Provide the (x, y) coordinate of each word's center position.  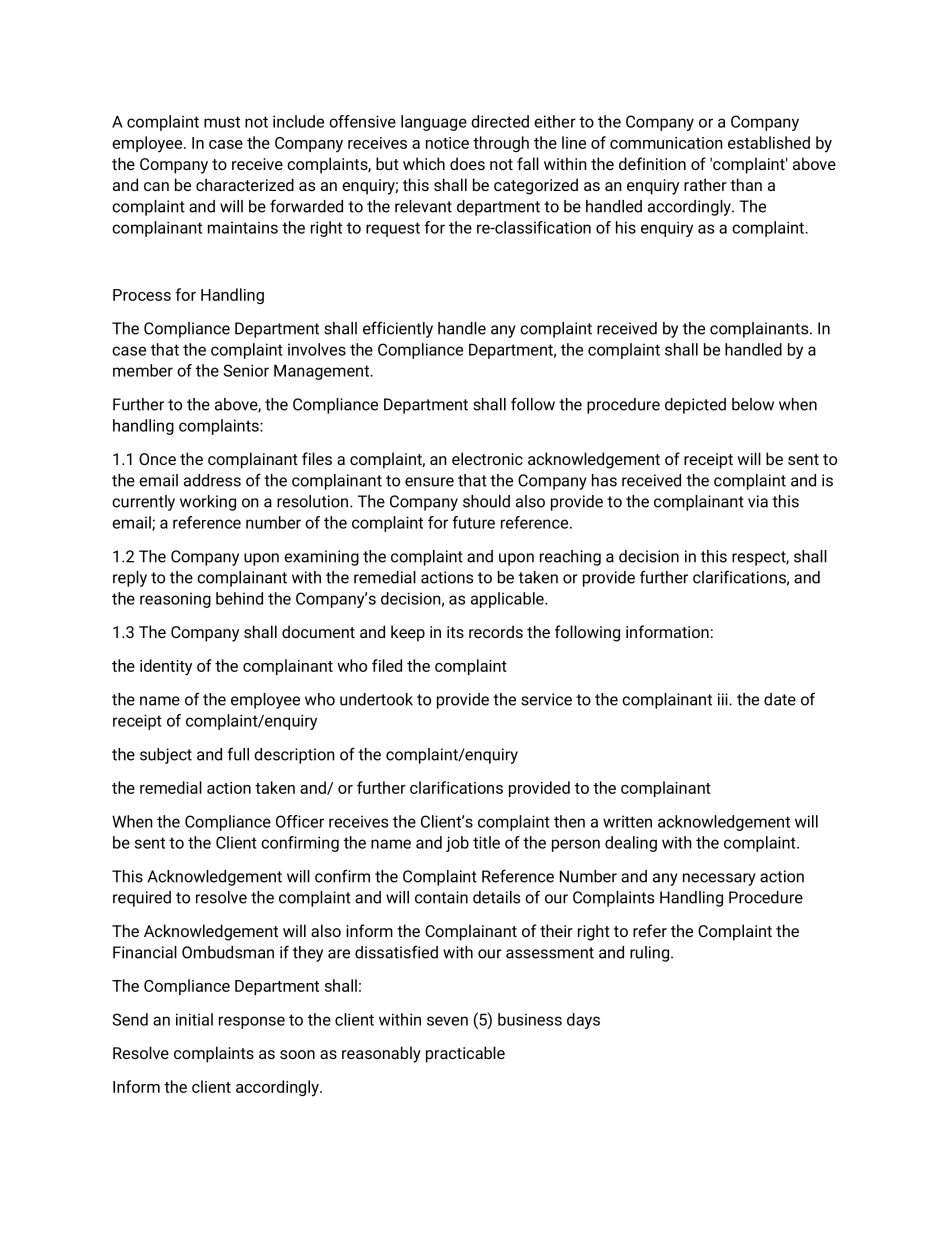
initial (194, 1019)
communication (666, 143)
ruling (651, 954)
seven (447, 1021)
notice (447, 143)
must (222, 122)
